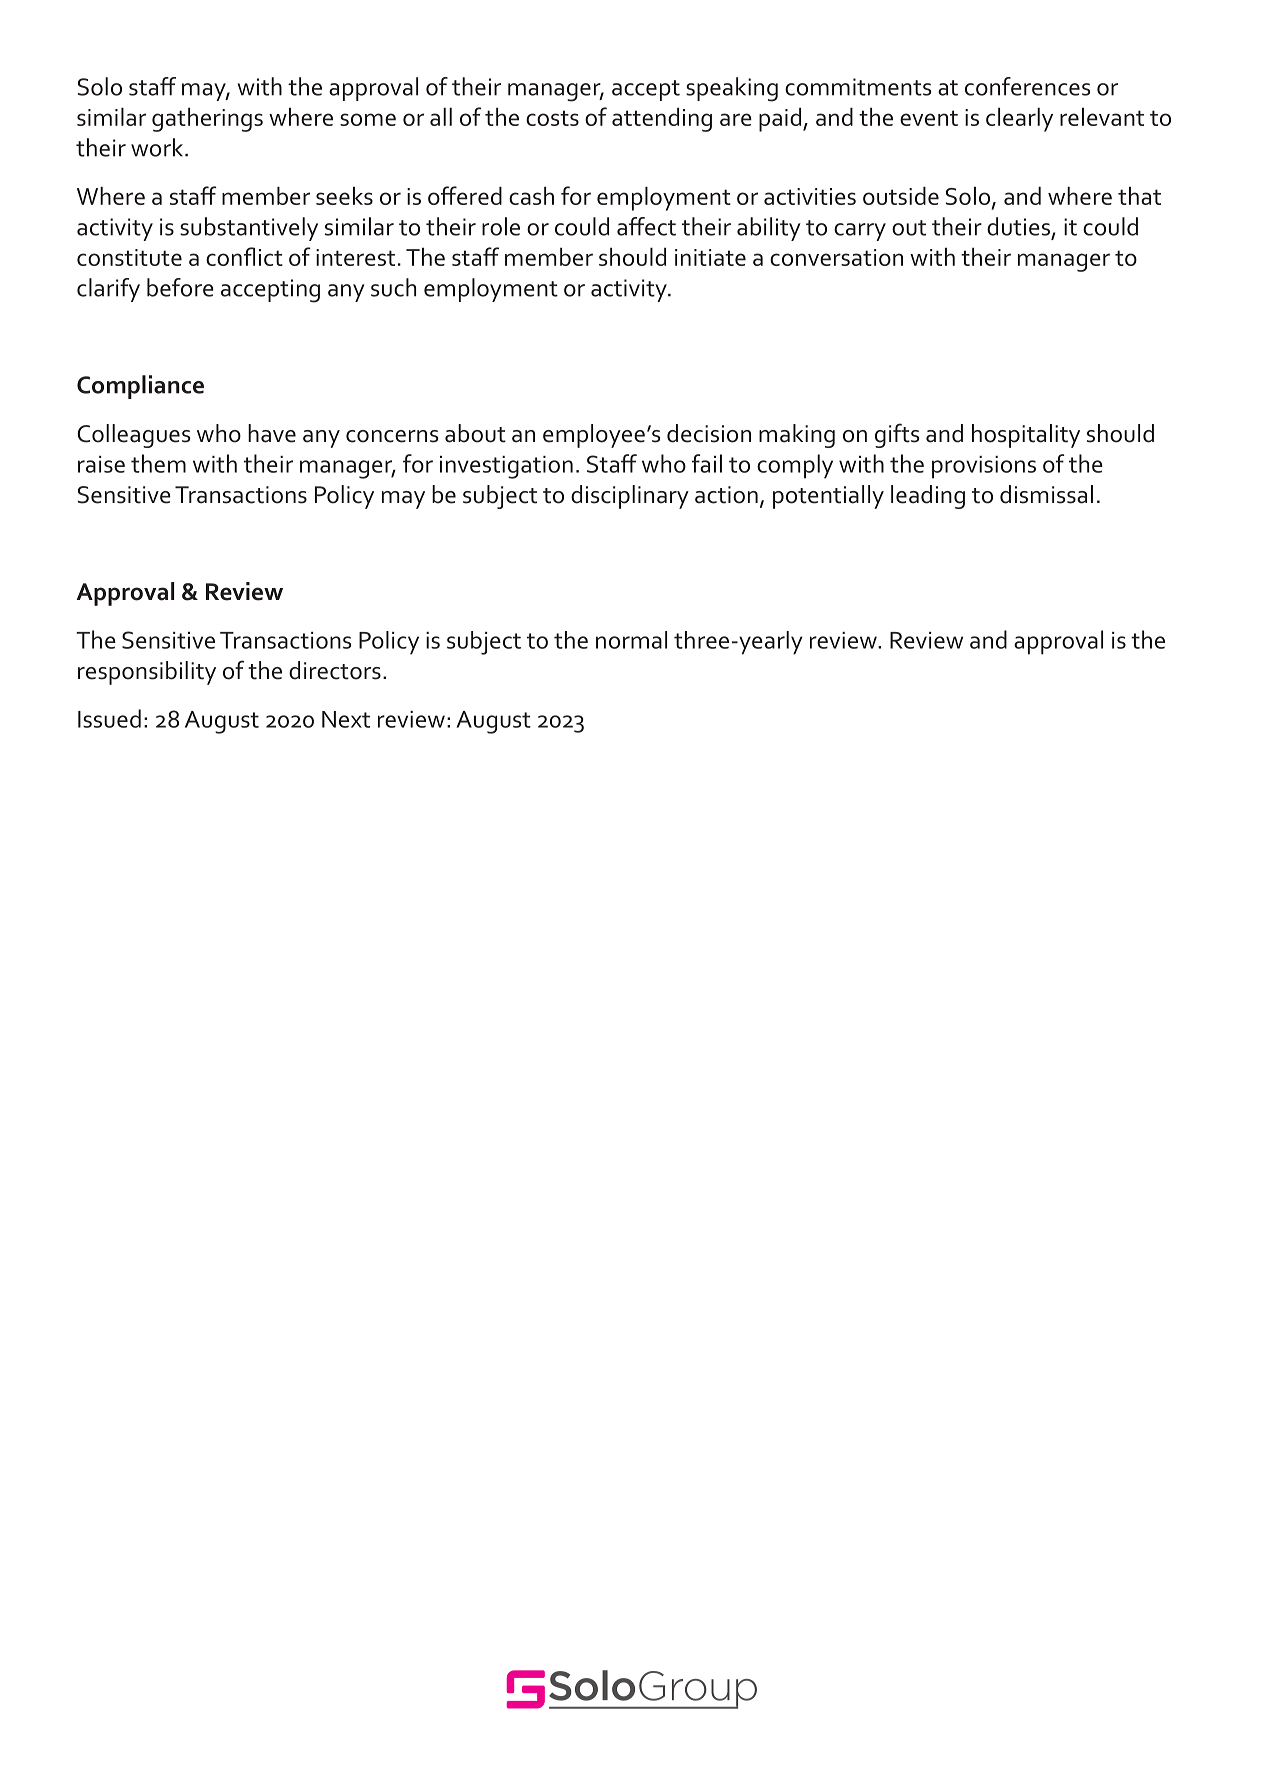 The width and height of the screenshot is (1261, 1784). Describe the element at coordinates (140, 387) in the screenshot. I see `Compliance` at that location.
